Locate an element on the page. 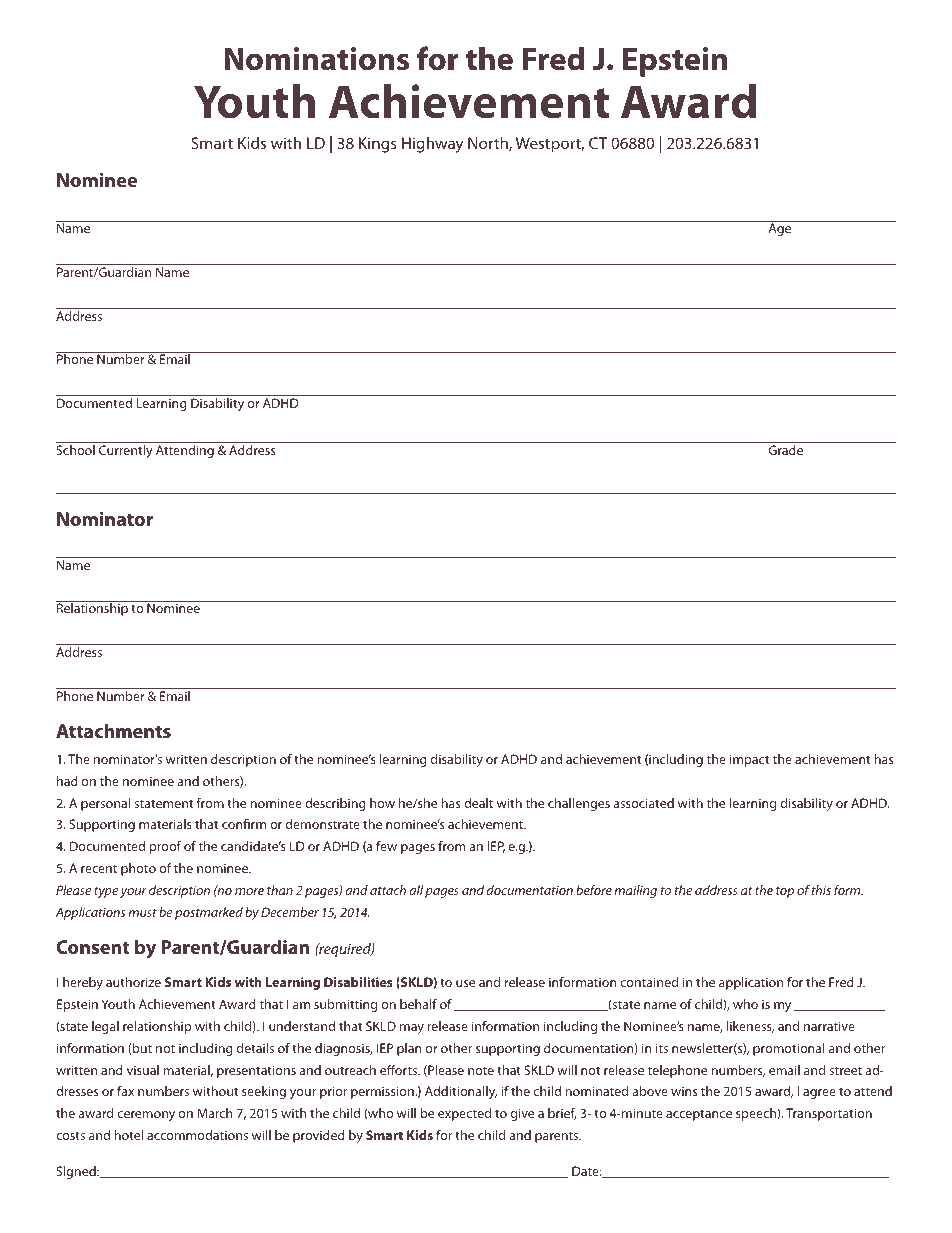  Highway is located at coordinates (432, 145).
